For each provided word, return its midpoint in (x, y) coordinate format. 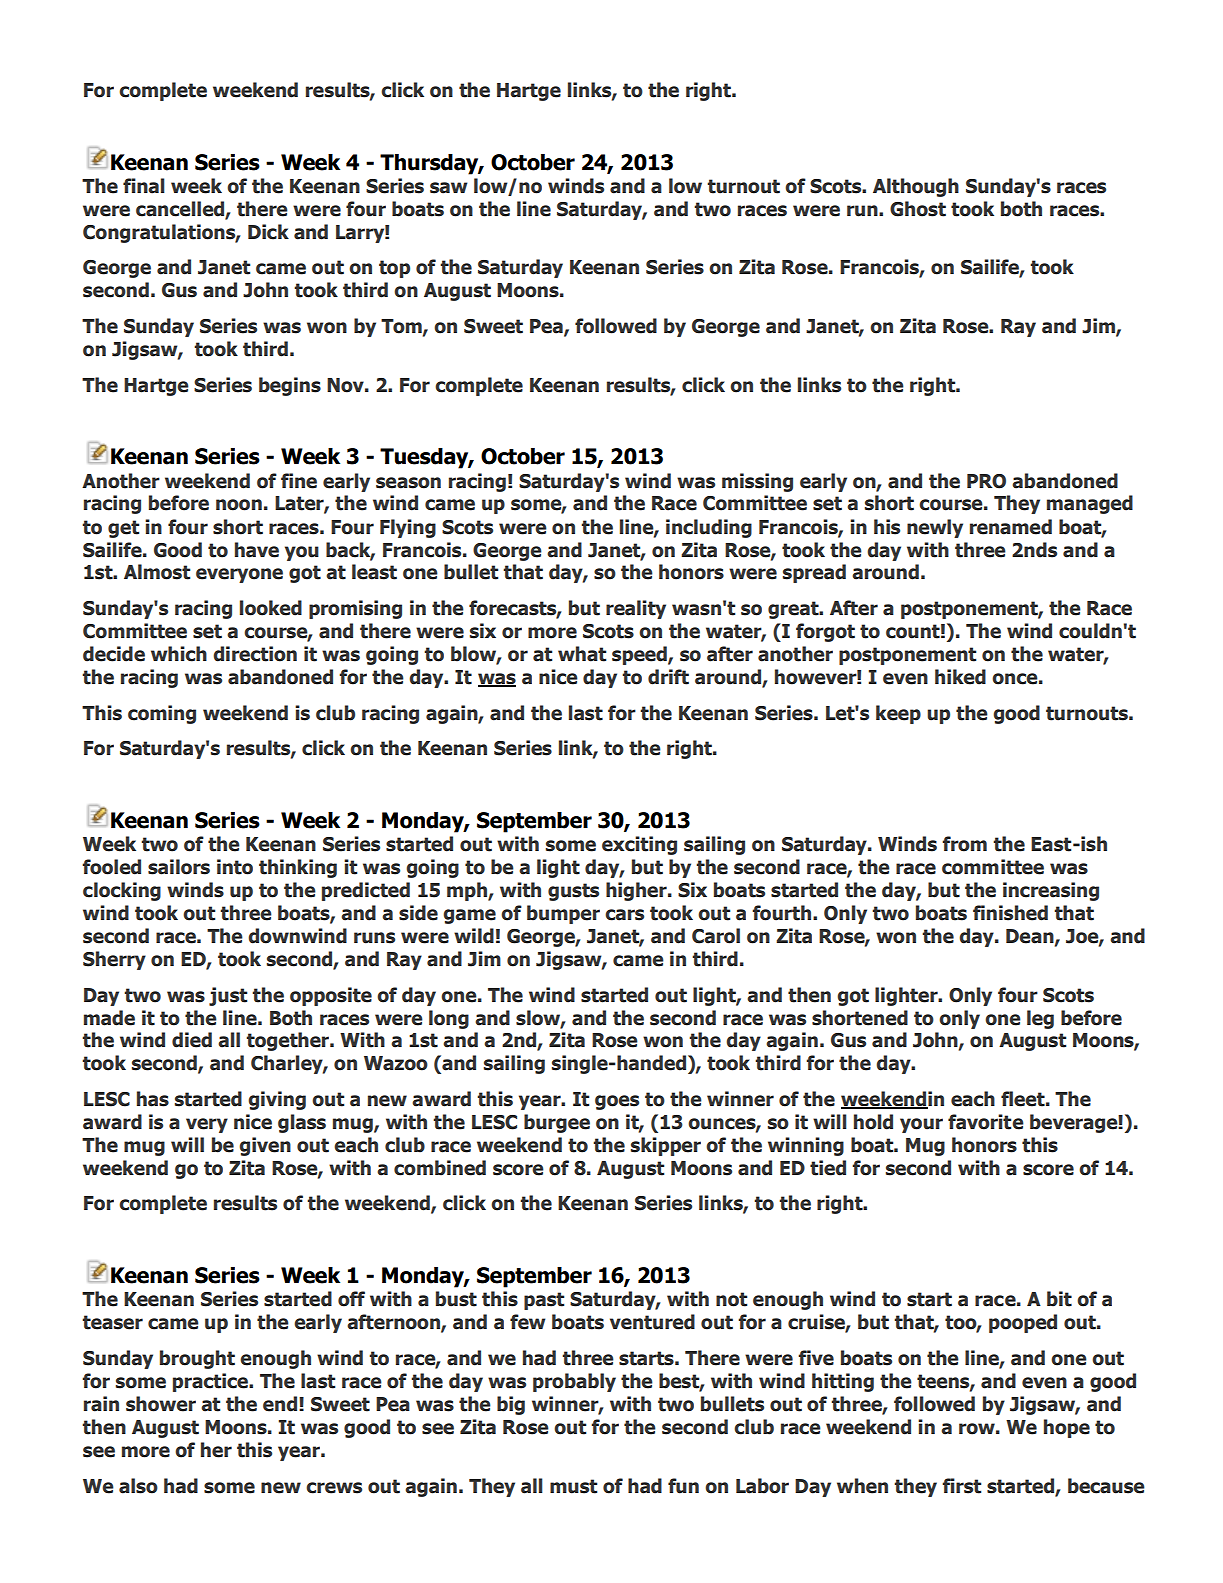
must (573, 1486)
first (961, 1486)
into (235, 867)
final (144, 186)
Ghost (918, 209)
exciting (639, 845)
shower (161, 1404)
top (394, 269)
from (964, 844)
